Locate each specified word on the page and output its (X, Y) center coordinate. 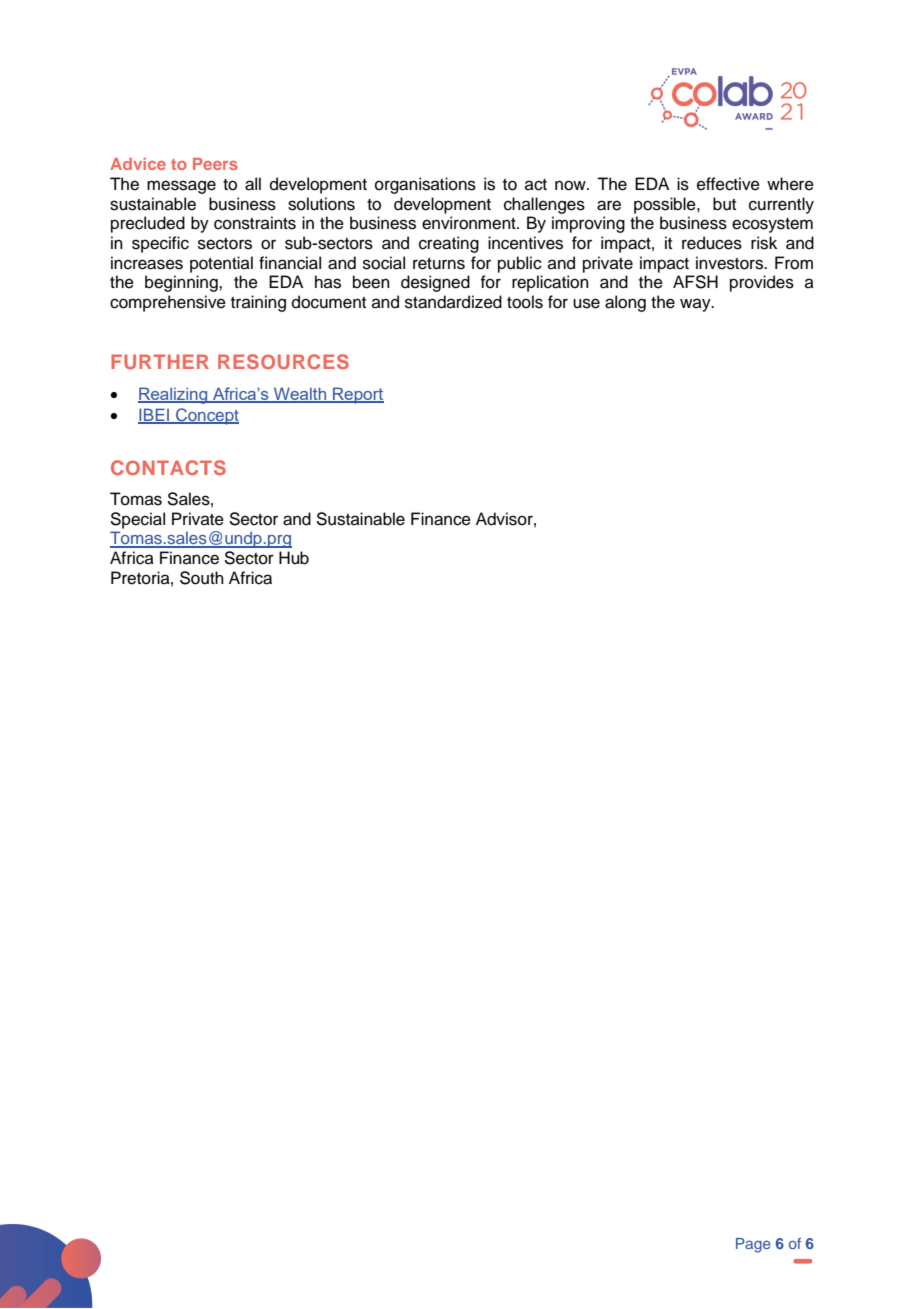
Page (753, 1245)
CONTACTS (168, 467)
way (696, 305)
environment (470, 223)
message (181, 187)
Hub (294, 558)
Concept (206, 416)
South (202, 578)
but (724, 204)
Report (357, 395)
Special (137, 520)
